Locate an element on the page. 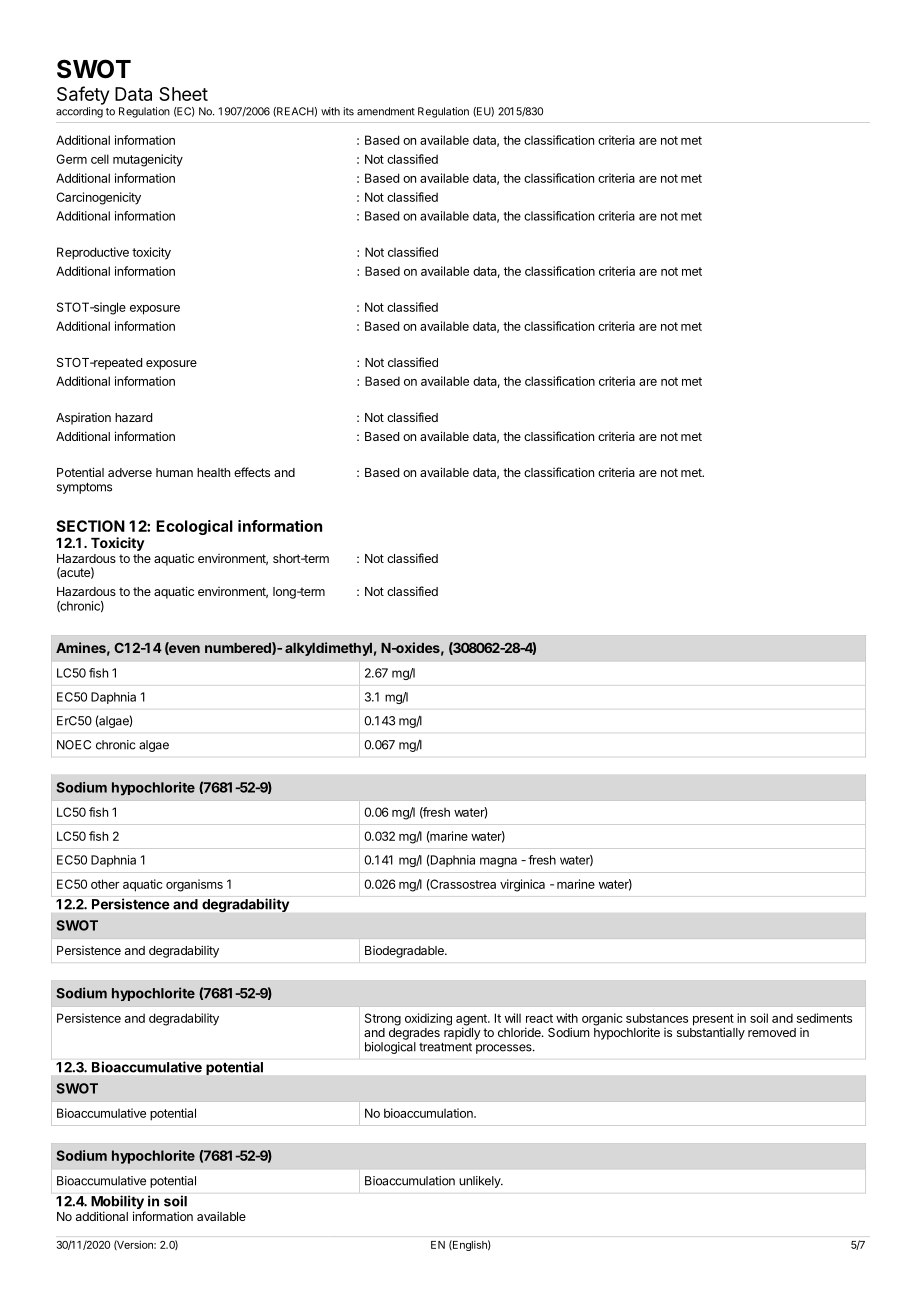 The image size is (924, 1308). organisms is located at coordinates (194, 885).
